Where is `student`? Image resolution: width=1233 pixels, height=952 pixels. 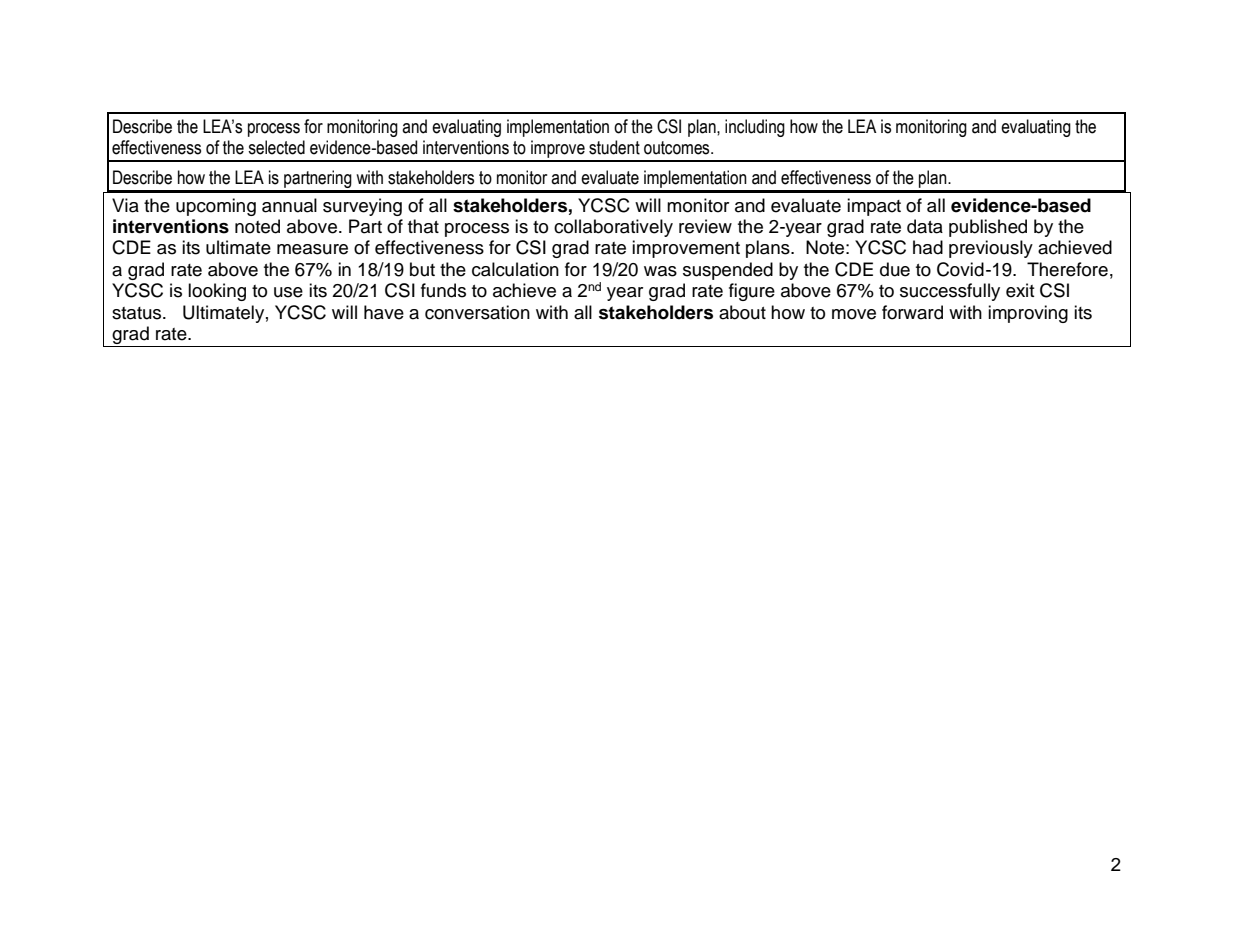 student is located at coordinates (614, 147).
